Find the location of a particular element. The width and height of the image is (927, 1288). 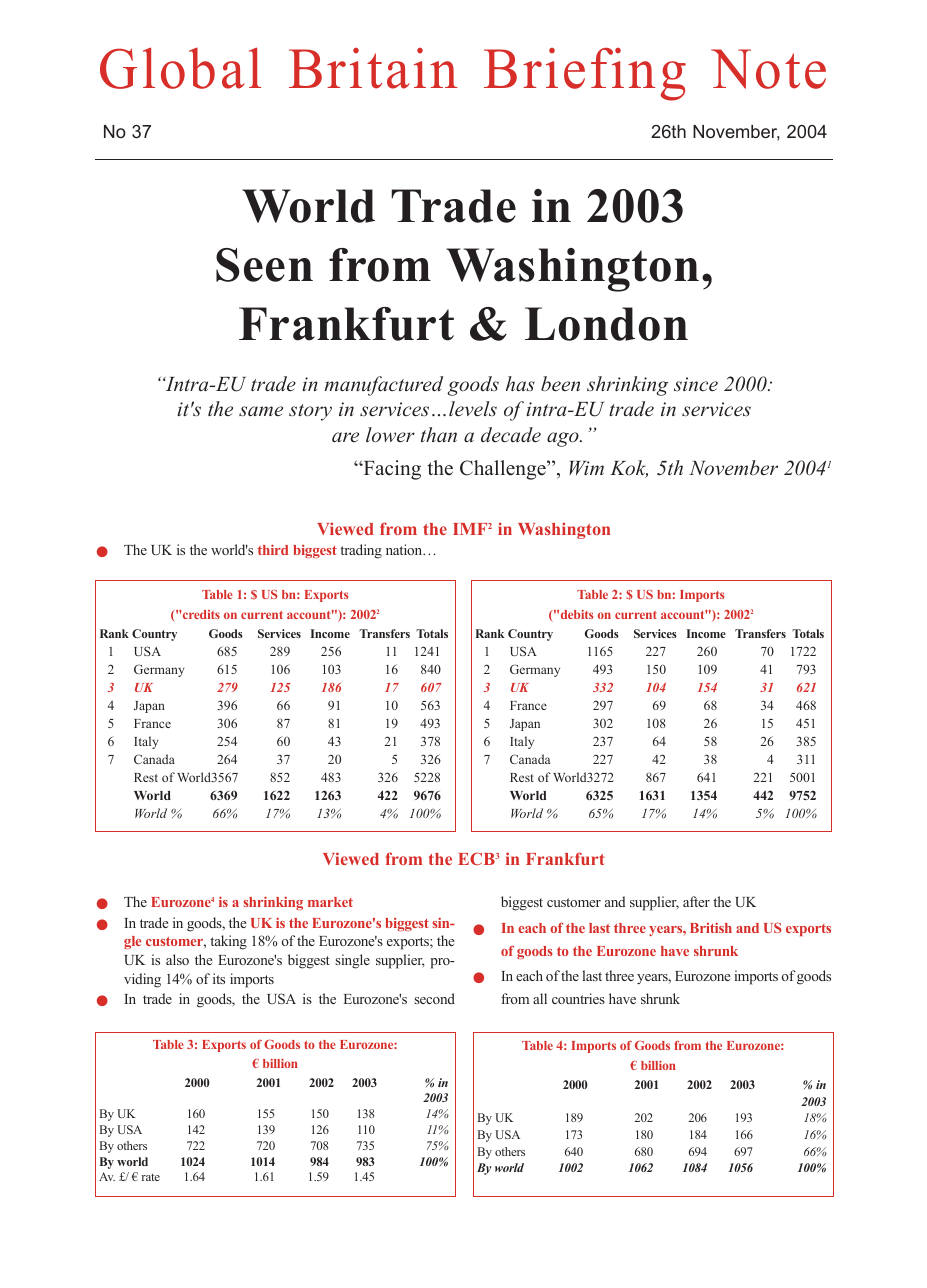

Kok is located at coordinates (629, 469).
